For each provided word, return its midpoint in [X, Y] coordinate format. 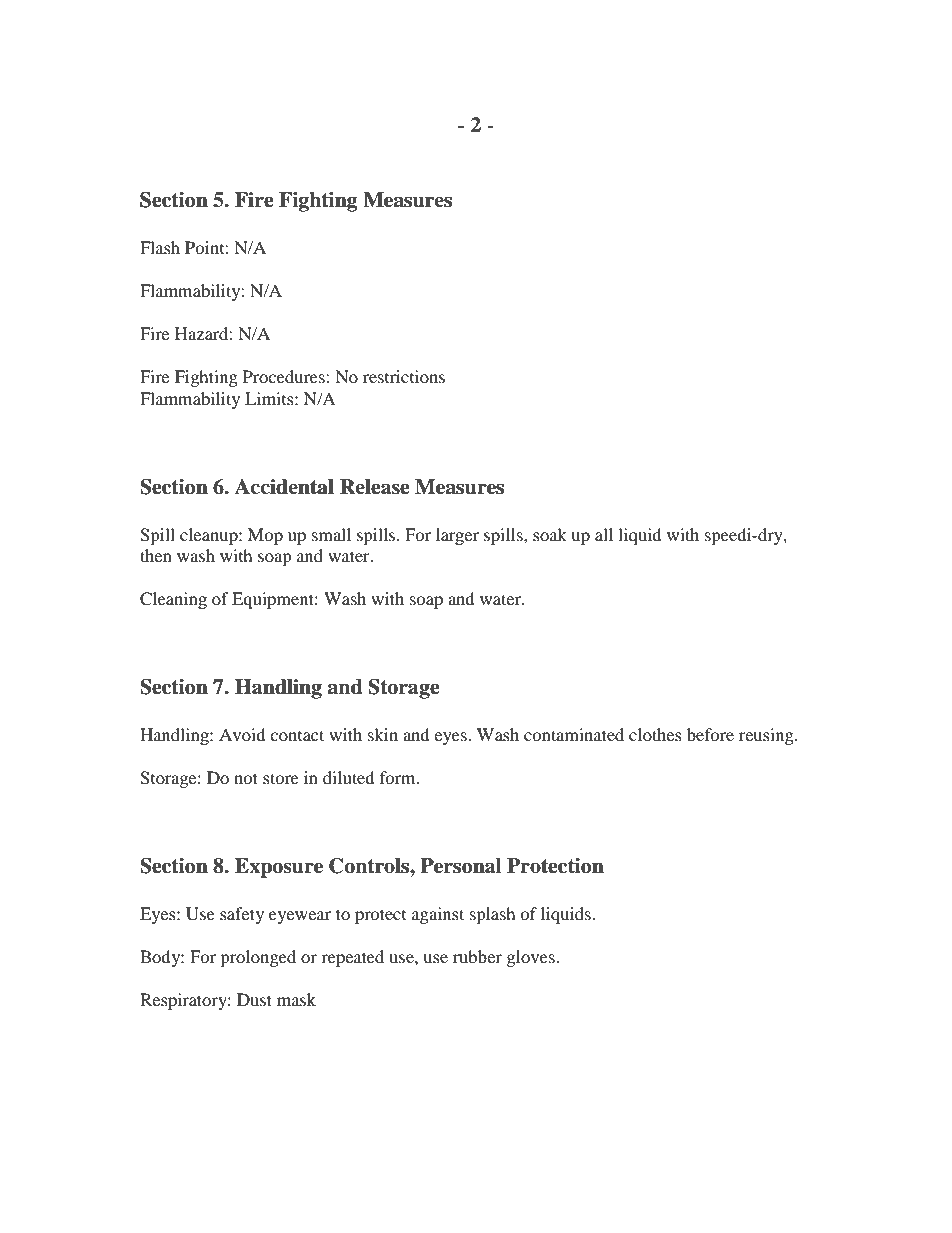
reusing [767, 736]
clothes [655, 734]
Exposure [279, 868]
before [710, 734]
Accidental [284, 487]
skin [383, 734]
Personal [461, 866]
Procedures [285, 376]
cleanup [210, 536]
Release [375, 487]
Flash [160, 247]
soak [550, 534]
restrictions [404, 376]
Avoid [242, 734]
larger [457, 536]
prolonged [258, 958]
